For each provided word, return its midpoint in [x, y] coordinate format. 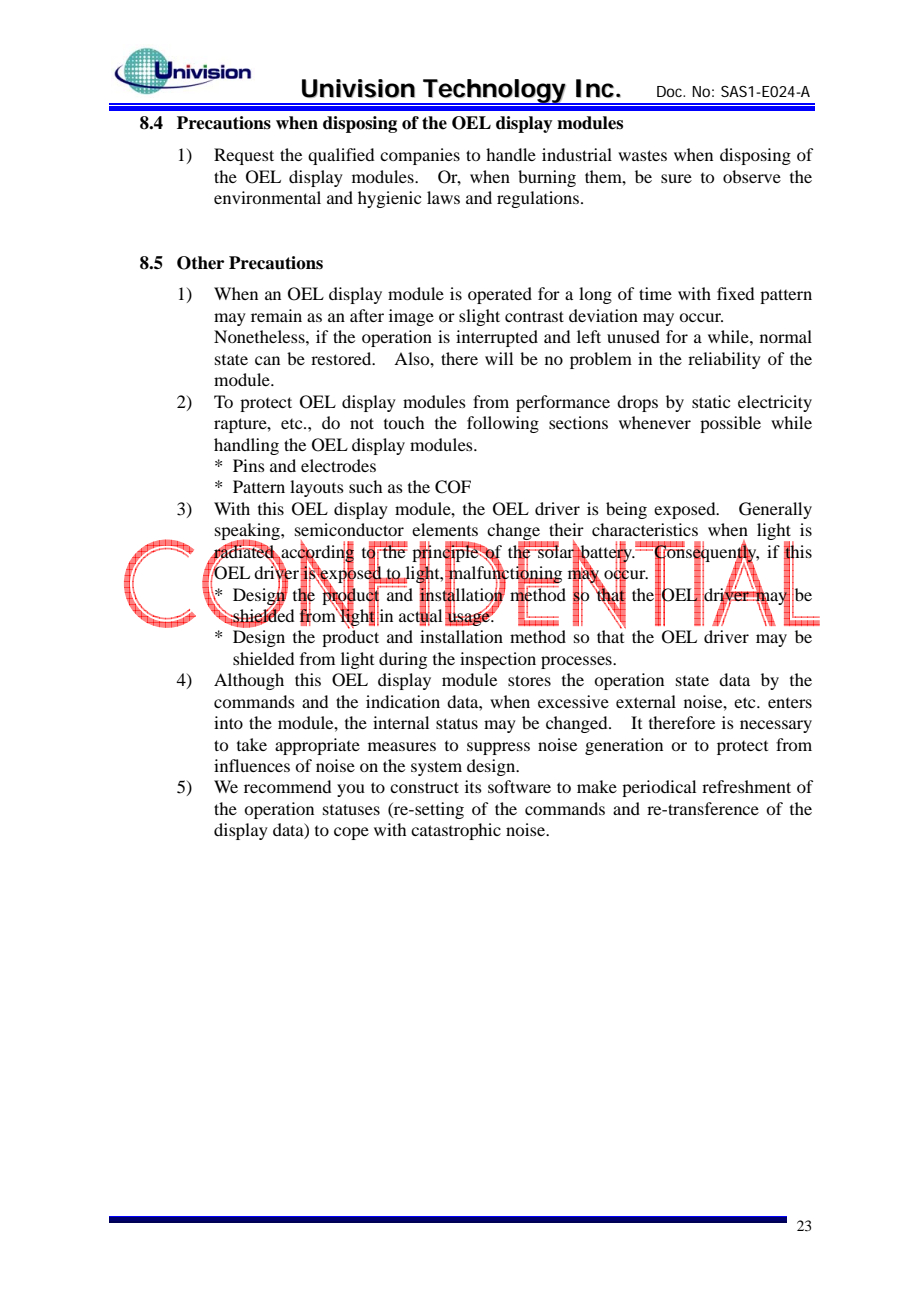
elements [445, 529]
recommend [287, 786]
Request [244, 156]
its [473, 786]
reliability [724, 360]
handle [511, 154]
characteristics [645, 529]
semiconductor [349, 529]
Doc [671, 91]
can [267, 360]
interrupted [497, 338]
